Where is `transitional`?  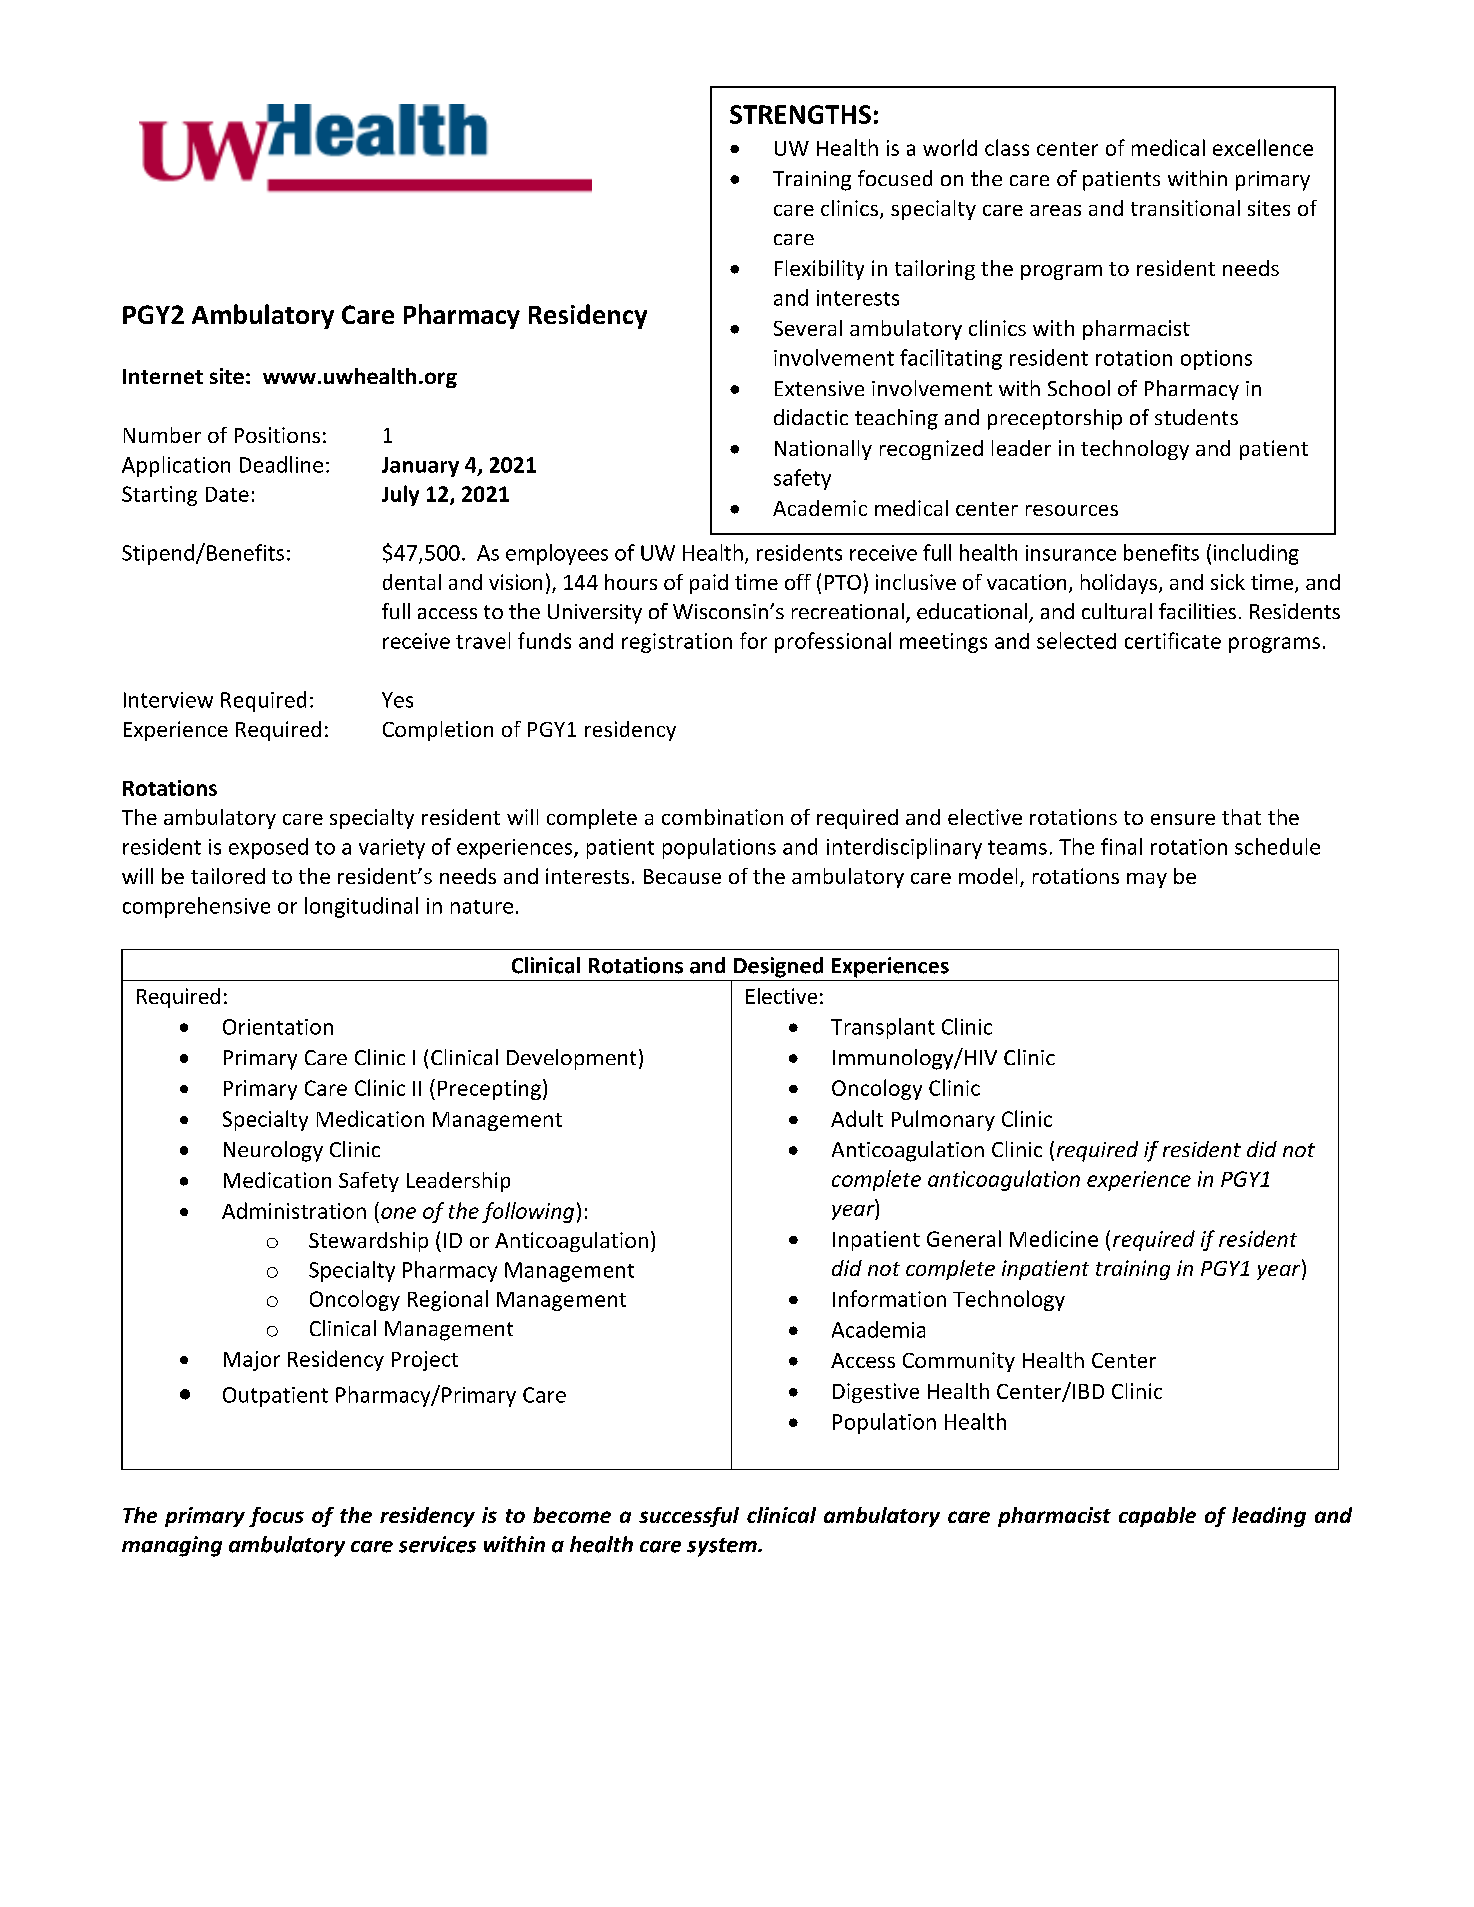 transitional is located at coordinates (1185, 208).
